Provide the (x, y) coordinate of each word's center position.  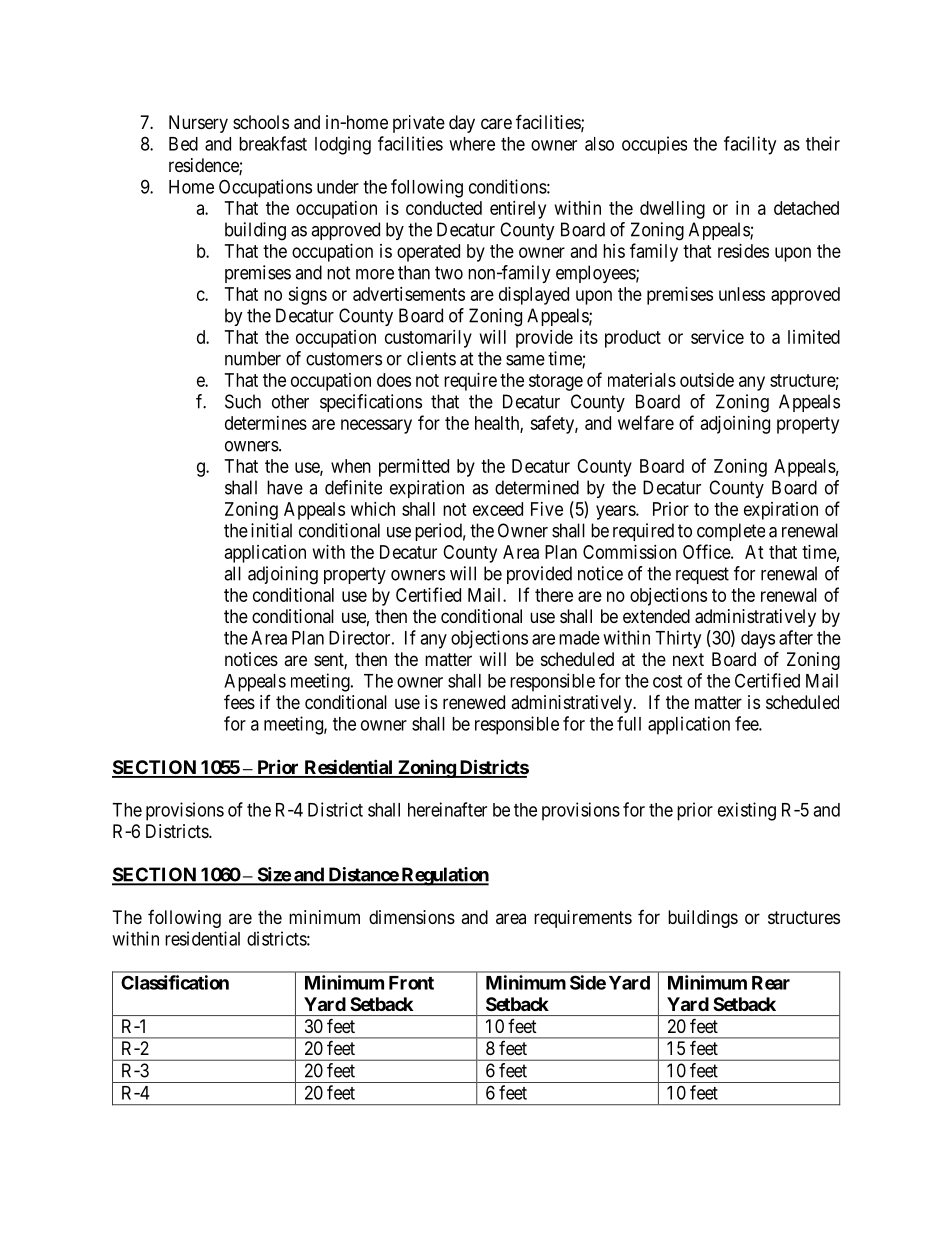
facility (750, 145)
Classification (175, 982)
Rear (771, 983)
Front (411, 983)
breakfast (273, 143)
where (472, 144)
